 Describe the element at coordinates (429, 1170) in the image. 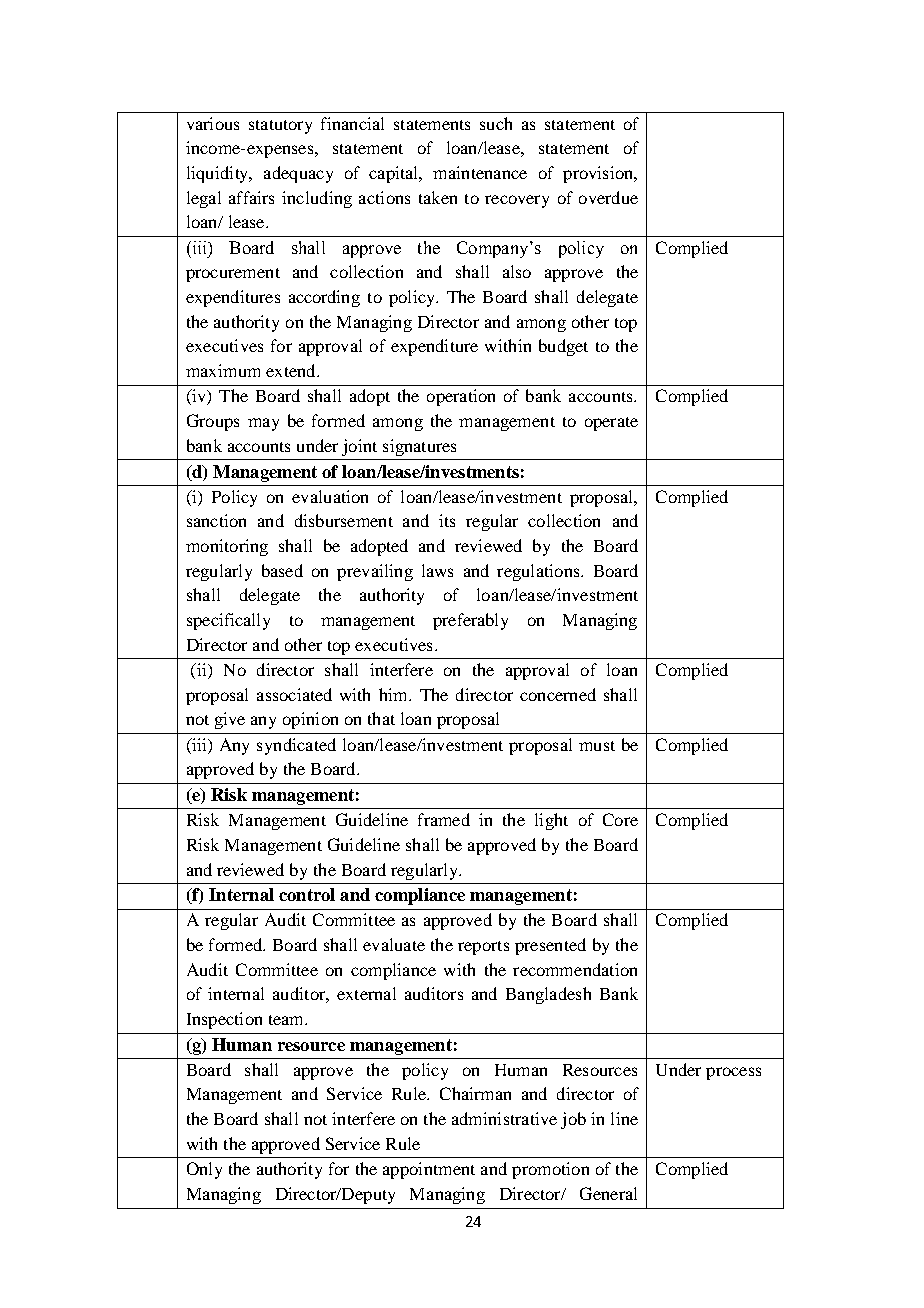

I see `appointment` at that location.
